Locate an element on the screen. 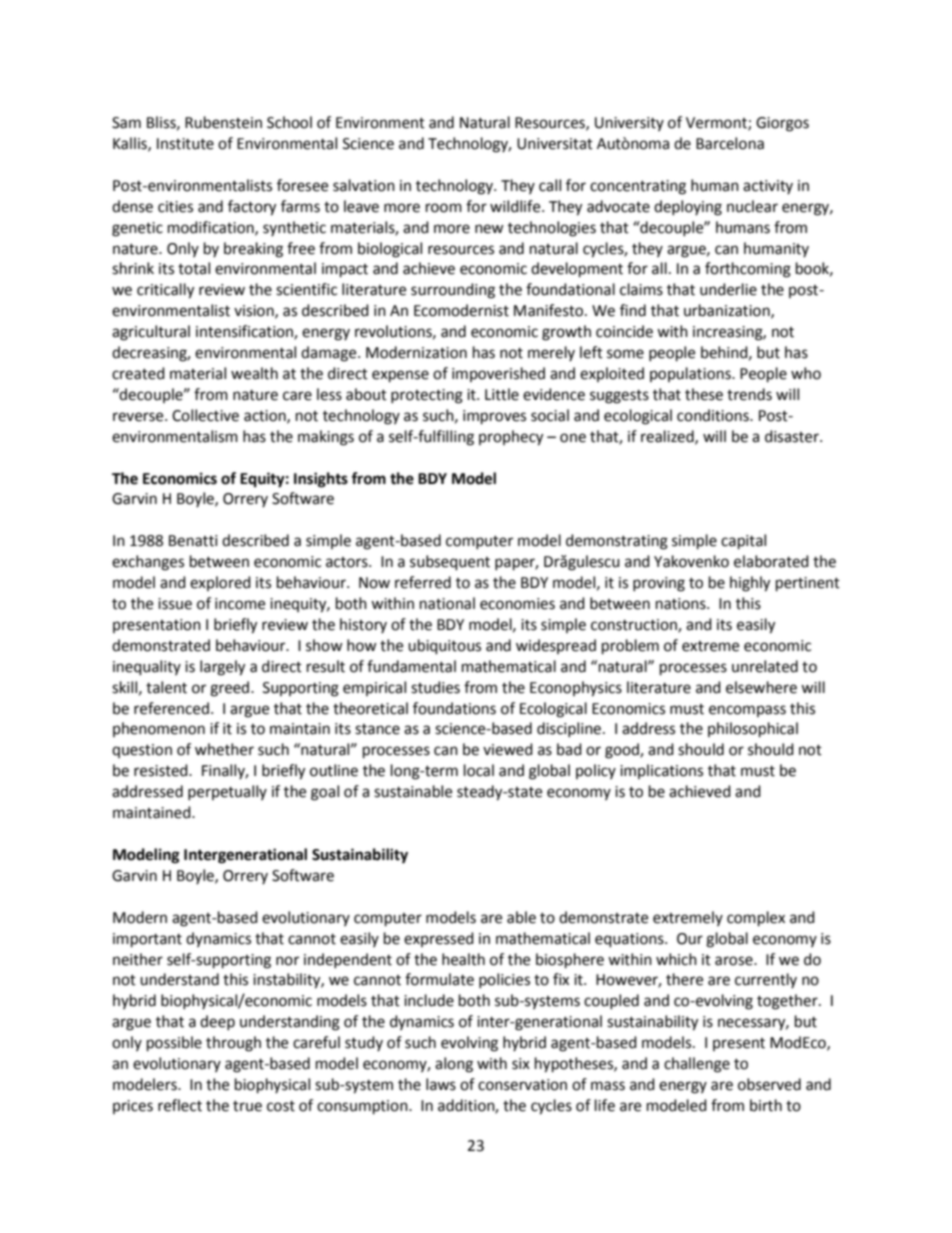  reflect is located at coordinates (180, 1105).
